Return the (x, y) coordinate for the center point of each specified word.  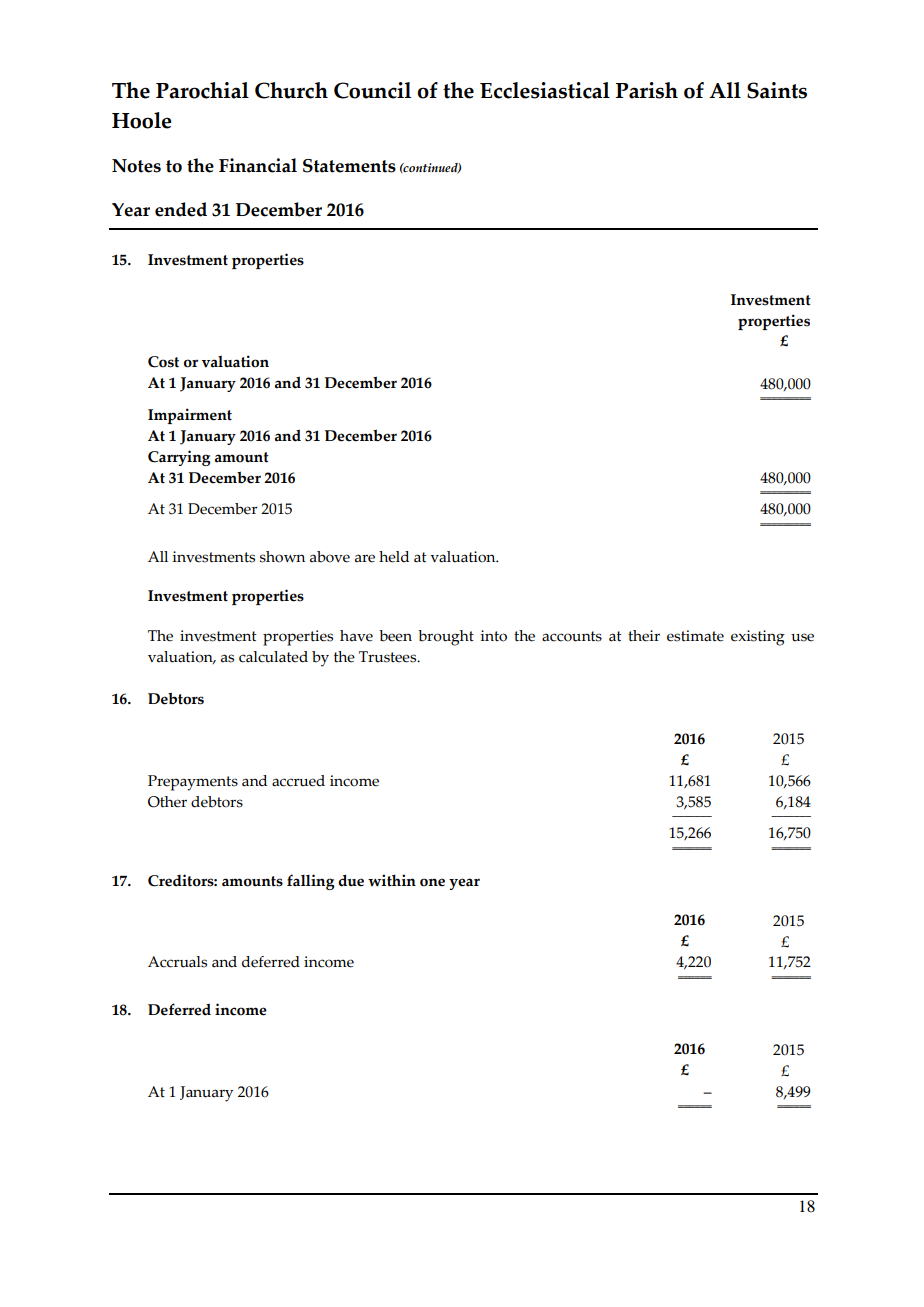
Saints (777, 90)
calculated (273, 657)
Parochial (202, 90)
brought (446, 638)
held (394, 557)
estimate (695, 636)
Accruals (177, 962)
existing (758, 638)
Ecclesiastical (545, 90)
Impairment (190, 416)
